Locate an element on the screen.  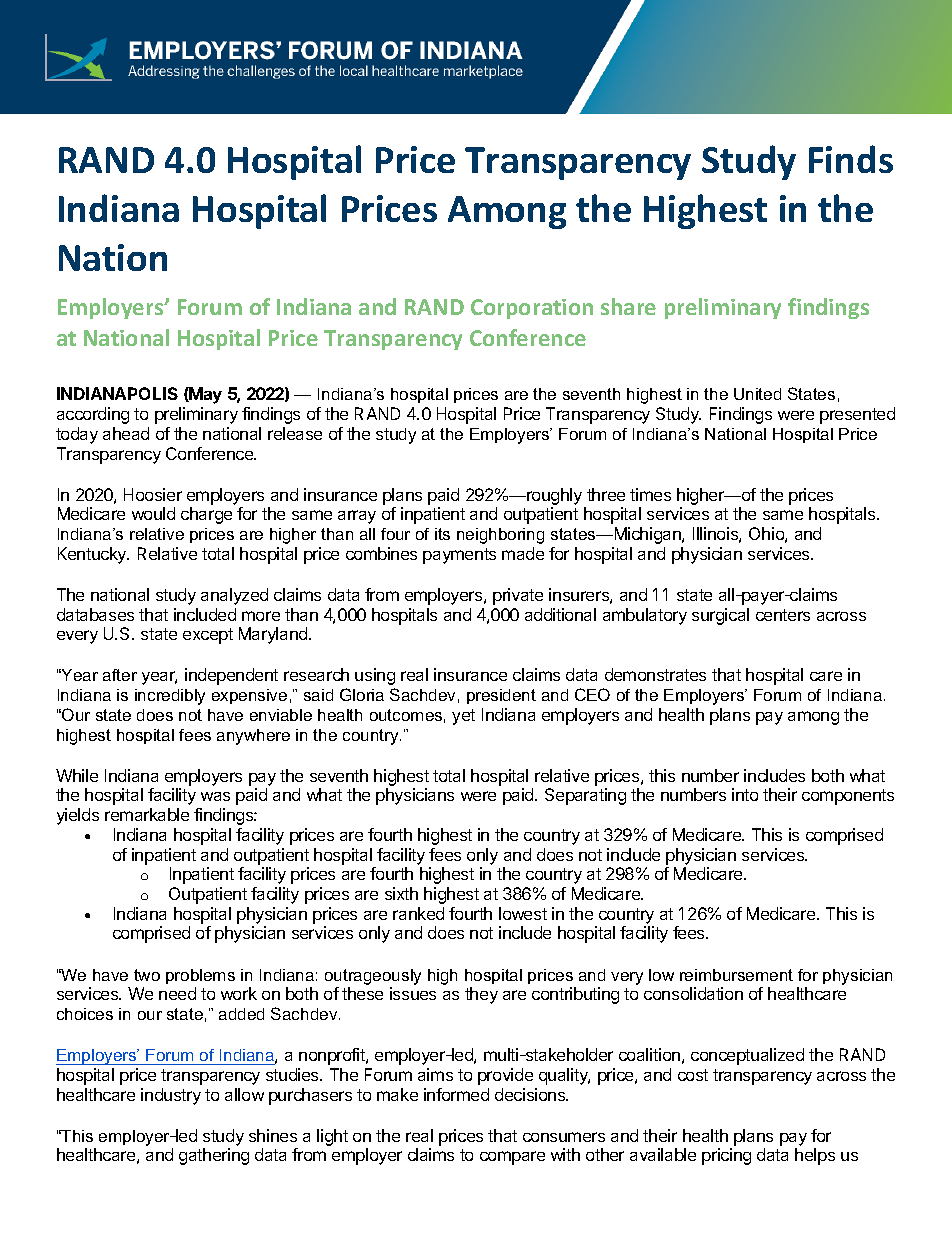
United is located at coordinates (757, 394).
